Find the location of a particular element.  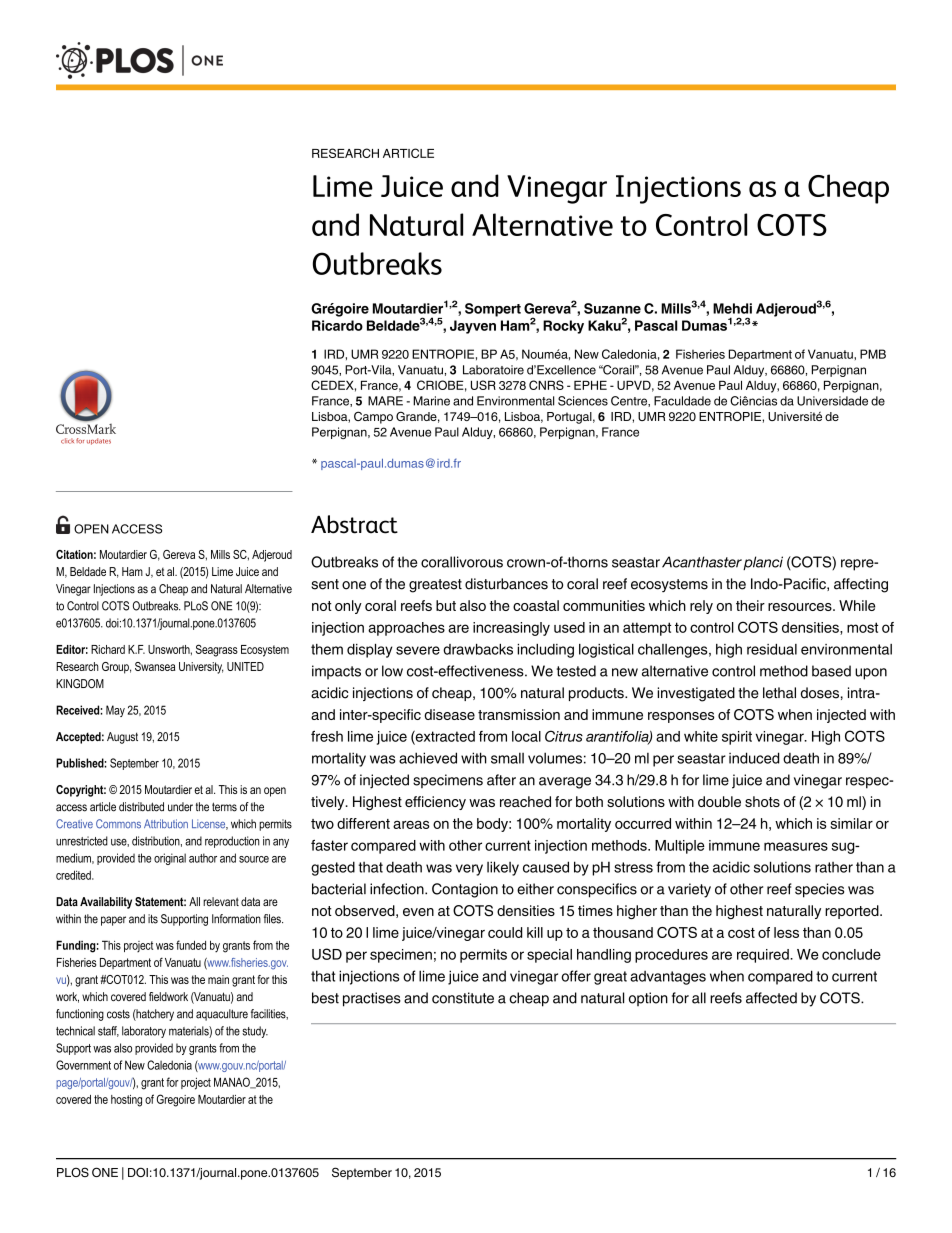

after is located at coordinates (501, 780).
